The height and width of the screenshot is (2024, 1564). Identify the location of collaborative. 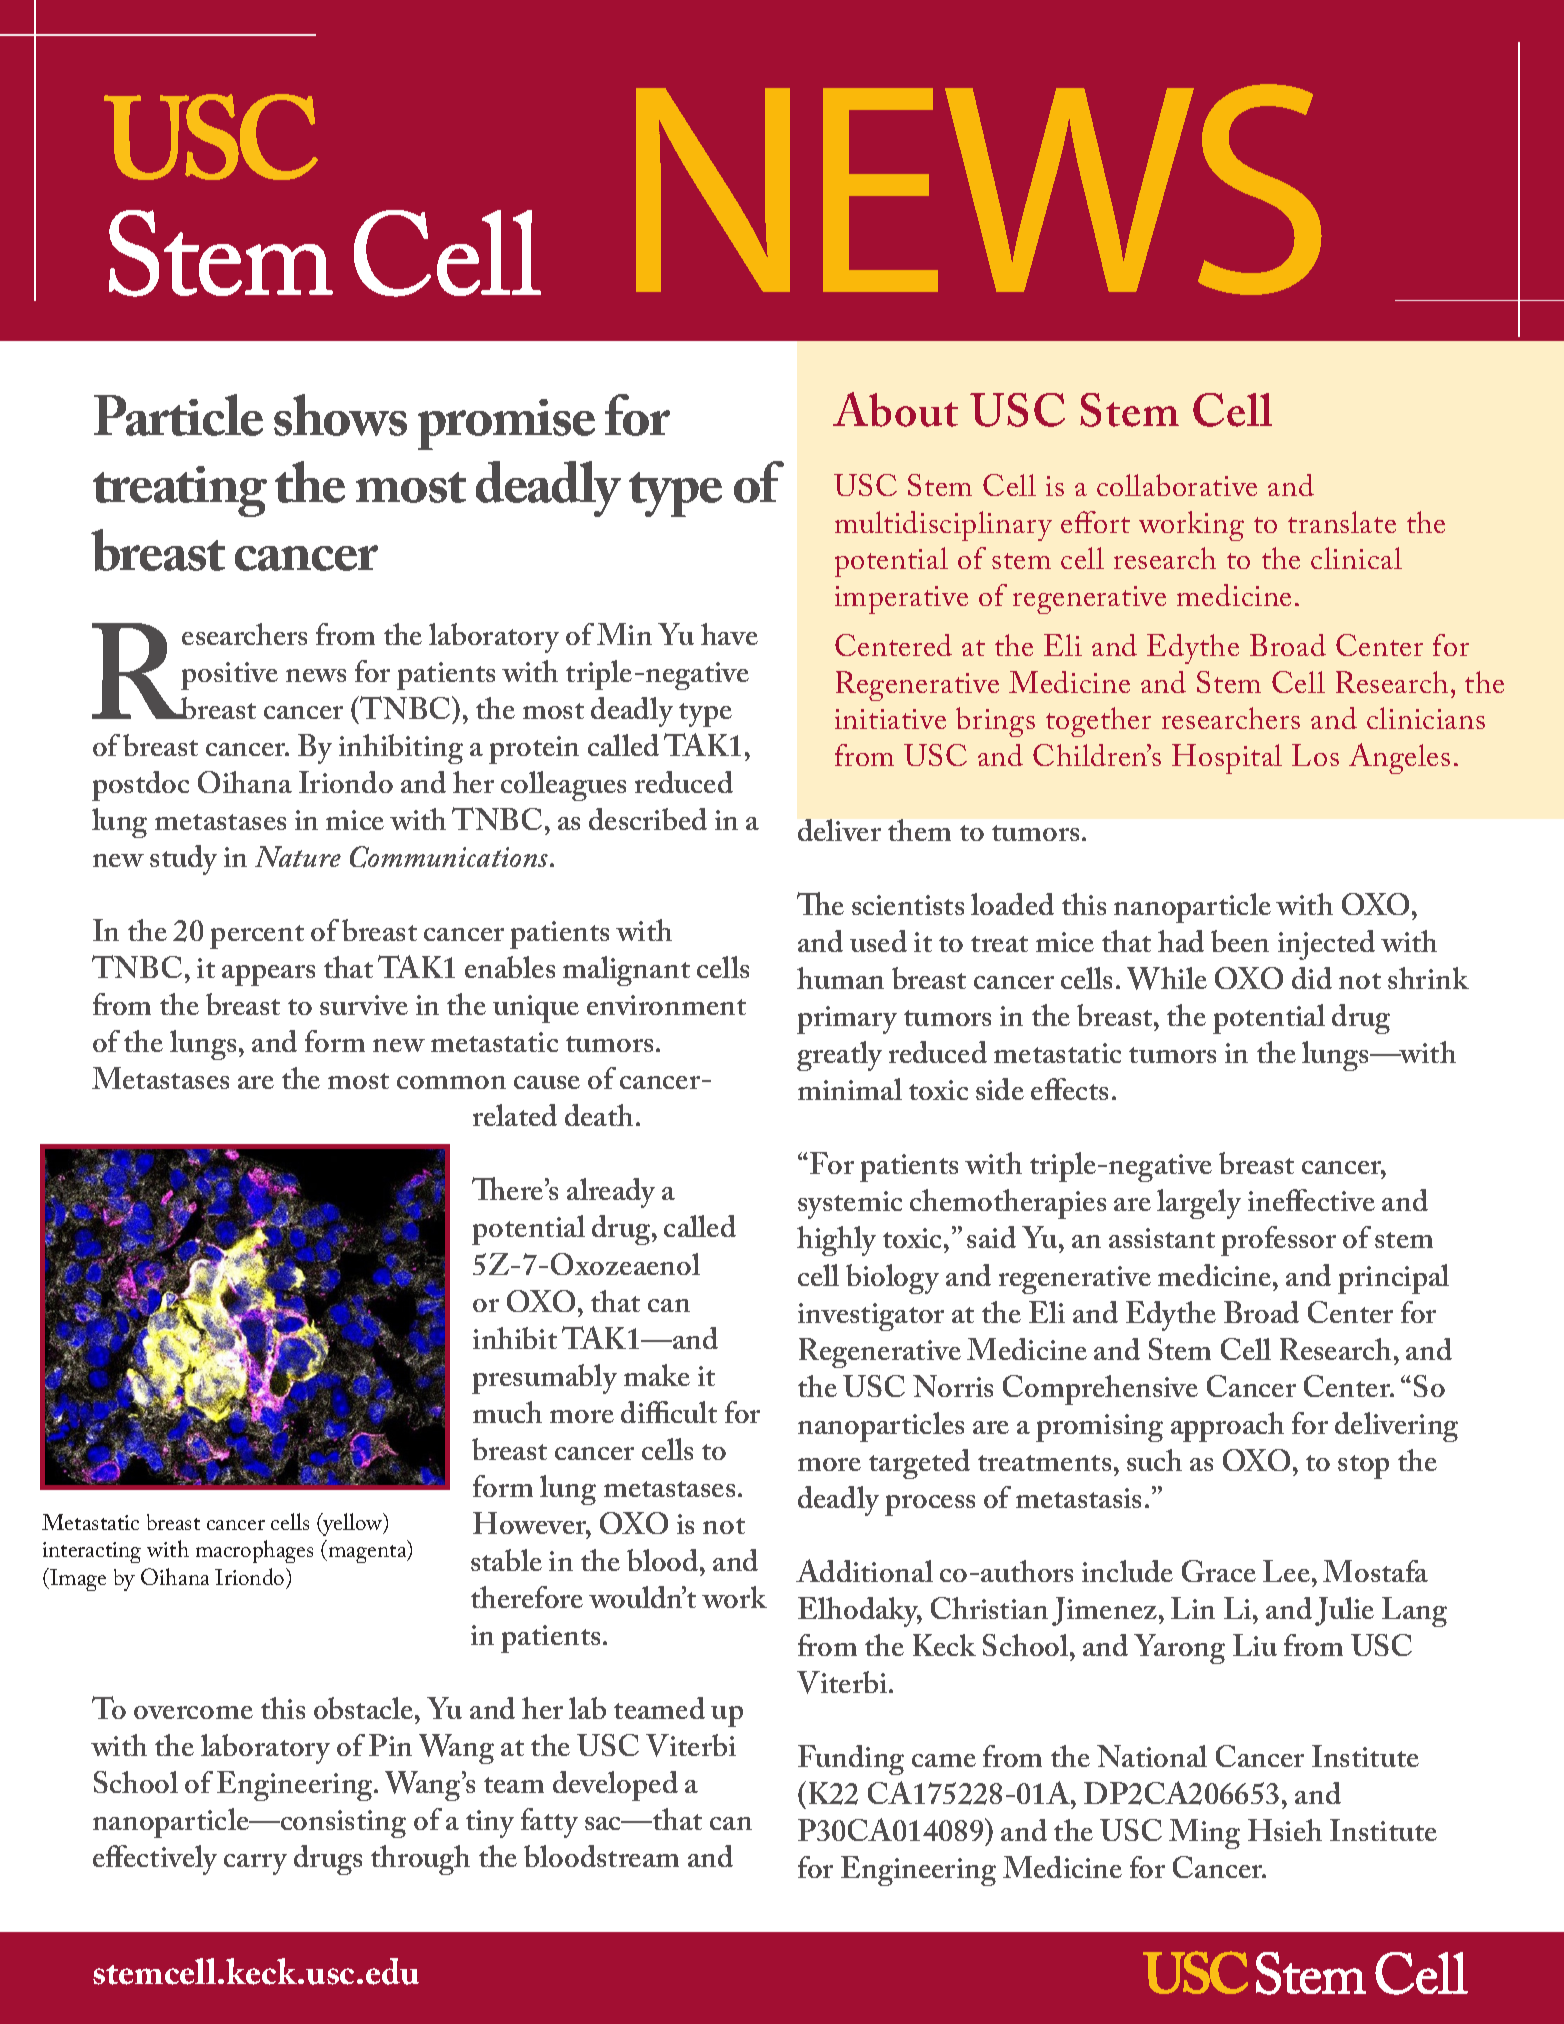
(1177, 485).
